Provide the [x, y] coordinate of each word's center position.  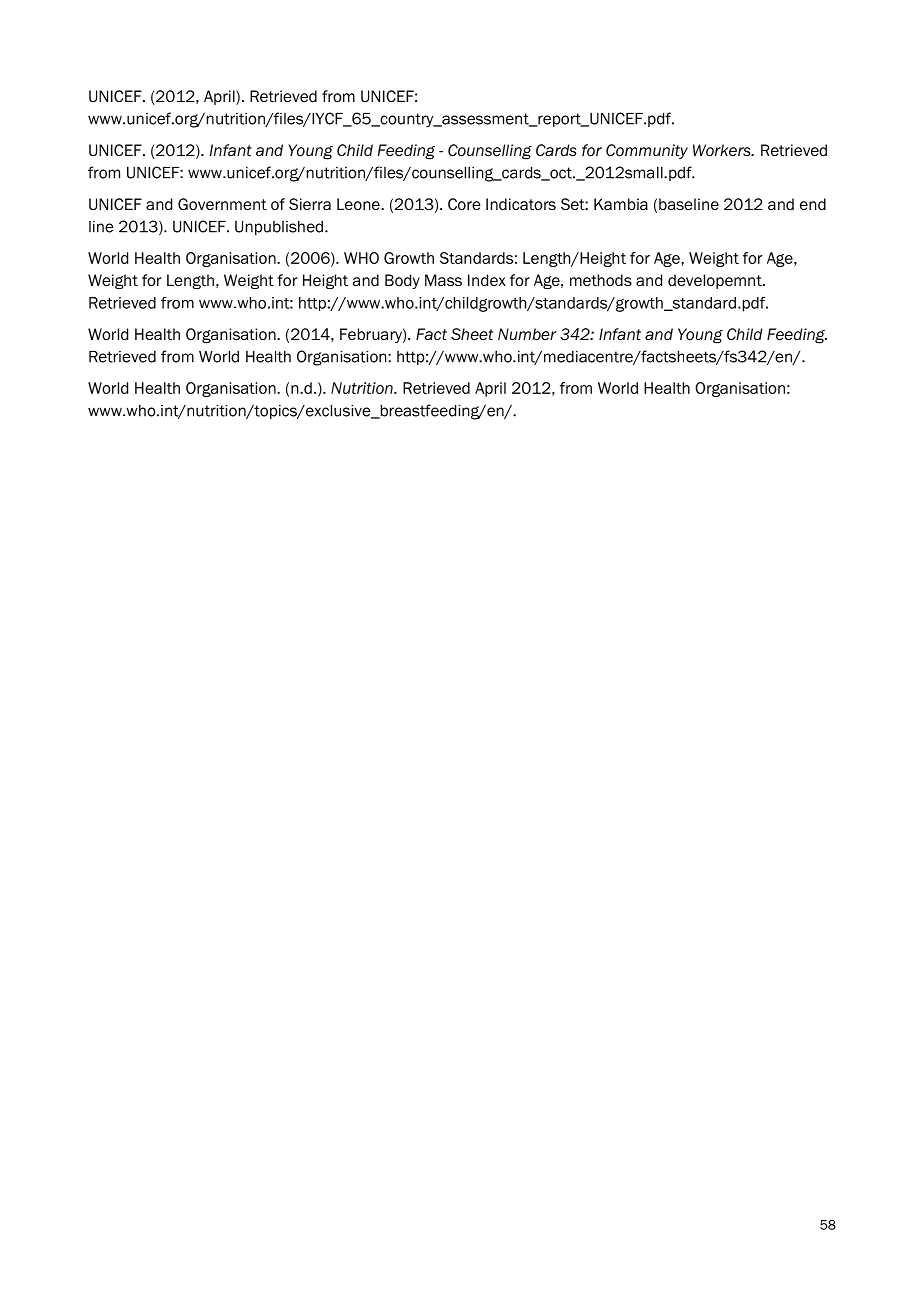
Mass [443, 280]
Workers [723, 150]
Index [487, 280]
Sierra [310, 204]
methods [601, 280]
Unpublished [279, 228]
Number [527, 334]
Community [647, 151]
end [813, 204]
